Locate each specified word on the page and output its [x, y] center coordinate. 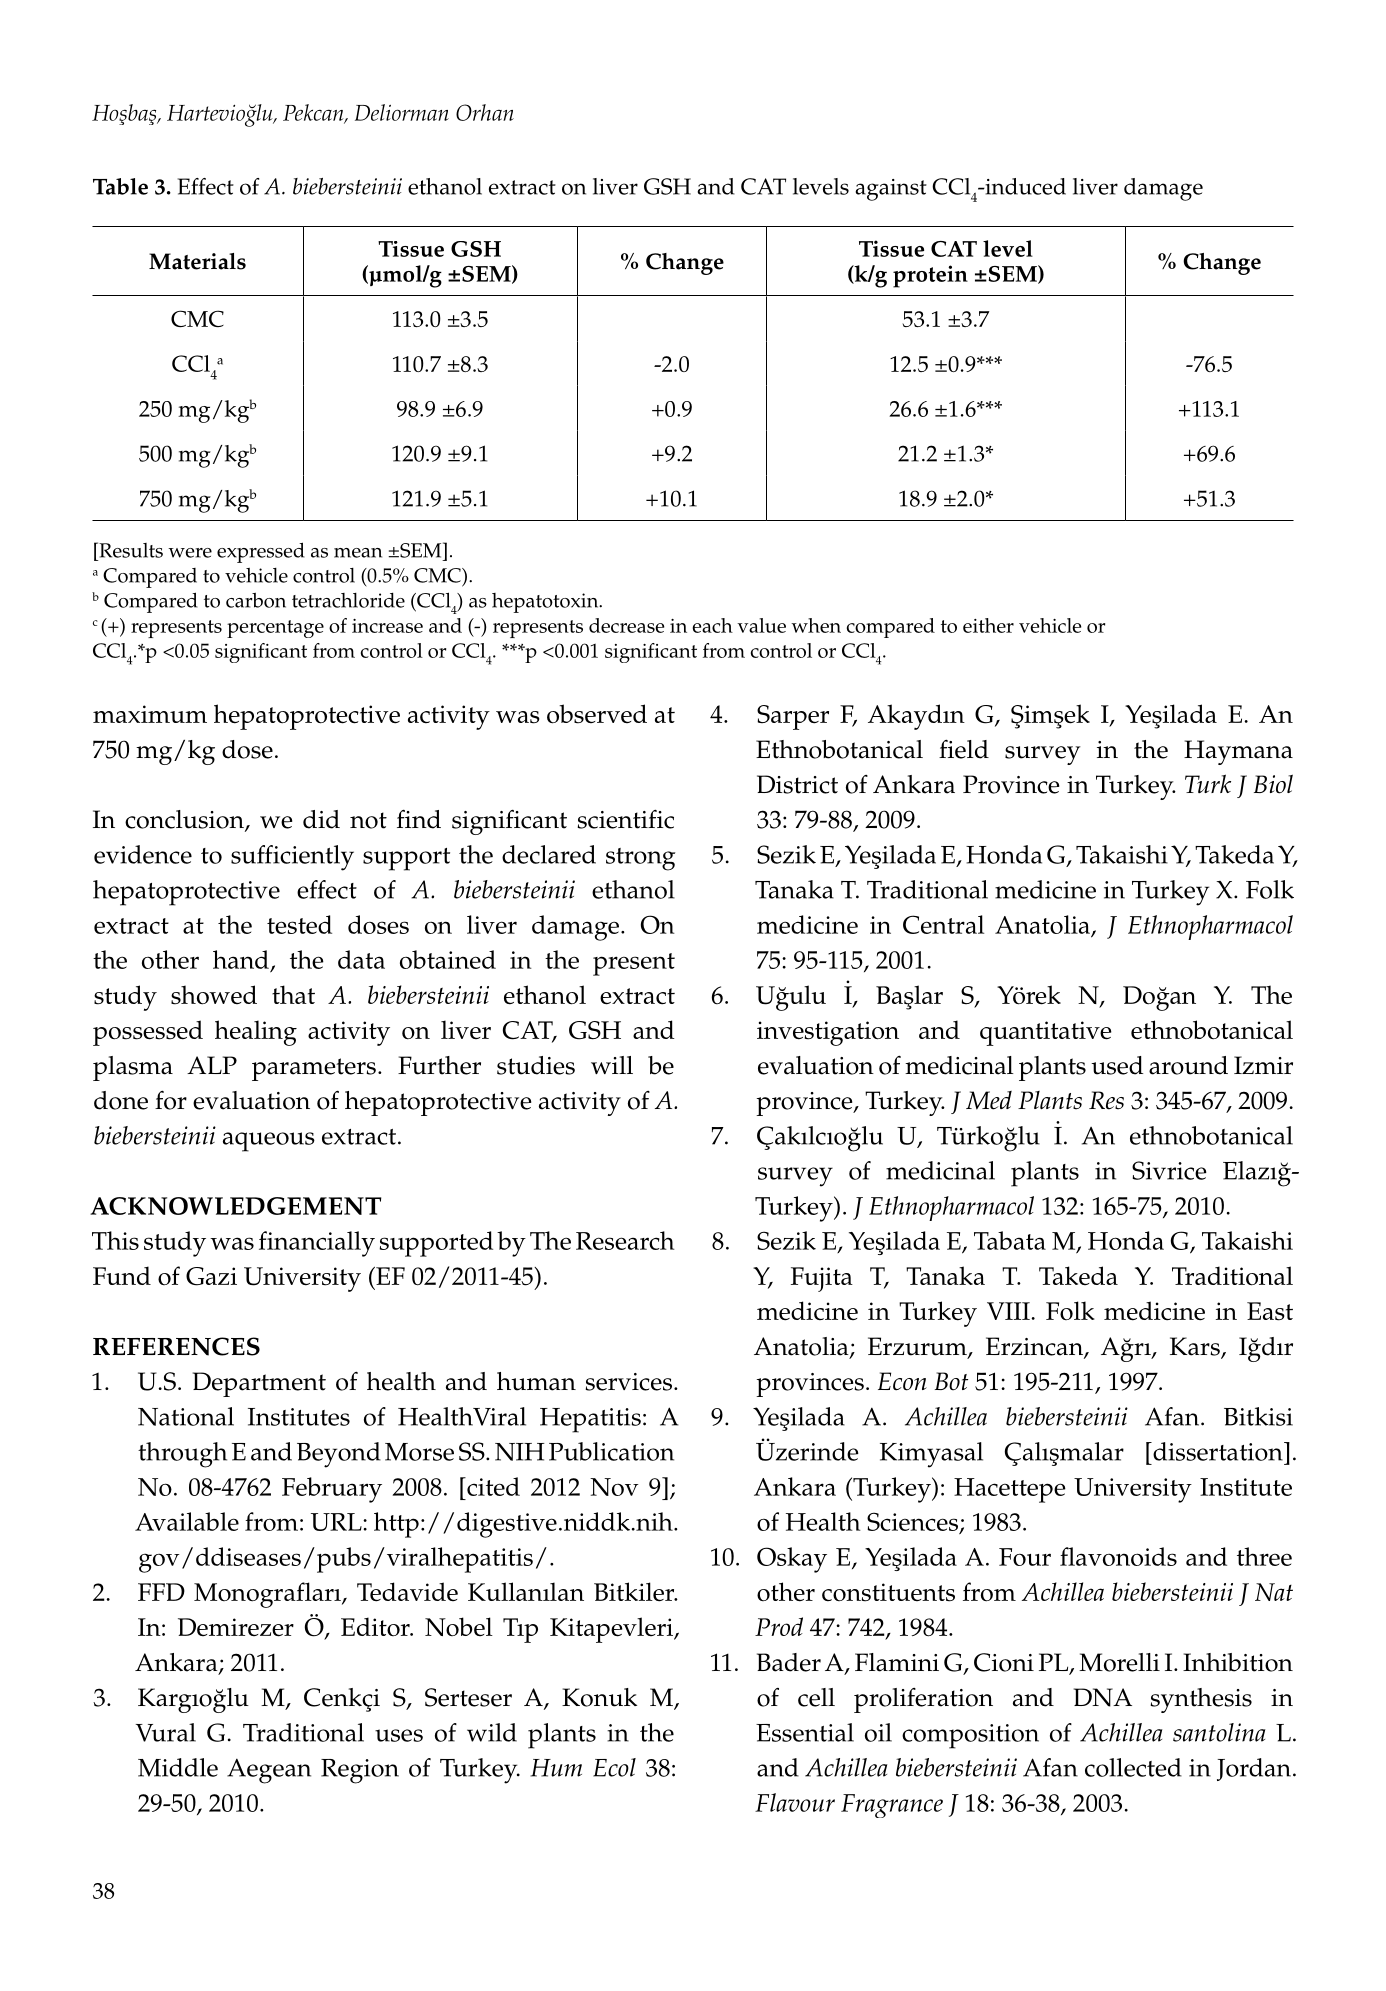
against [891, 190]
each [713, 625]
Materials [197, 261]
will [612, 1065]
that [293, 994]
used [1117, 1065]
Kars [1196, 1347]
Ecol [614, 1767]
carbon [256, 600]
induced [1024, 186]
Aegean [269, 1771]
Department [259, 1384]
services [628, 1382]
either [988, 625]
